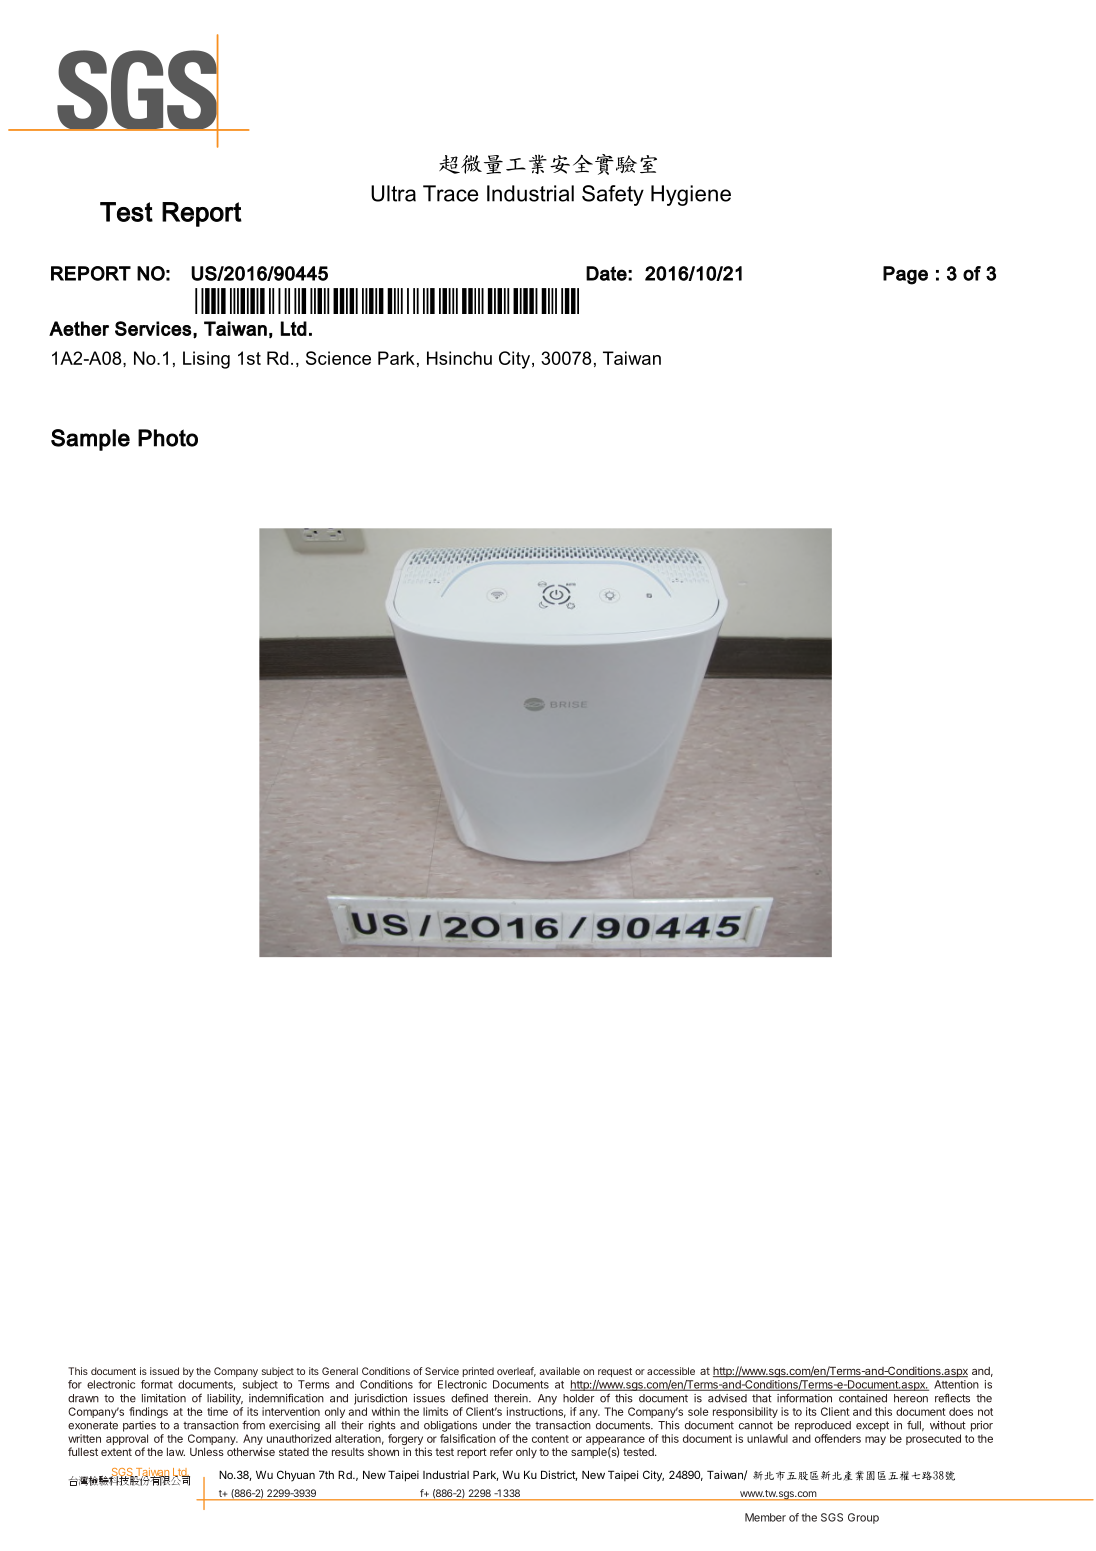 The image size is (1096, 1551). What do you see at coordinates (164, 1371) in the screenshot?
I see `issued` at bounding box center [164, 1371].
